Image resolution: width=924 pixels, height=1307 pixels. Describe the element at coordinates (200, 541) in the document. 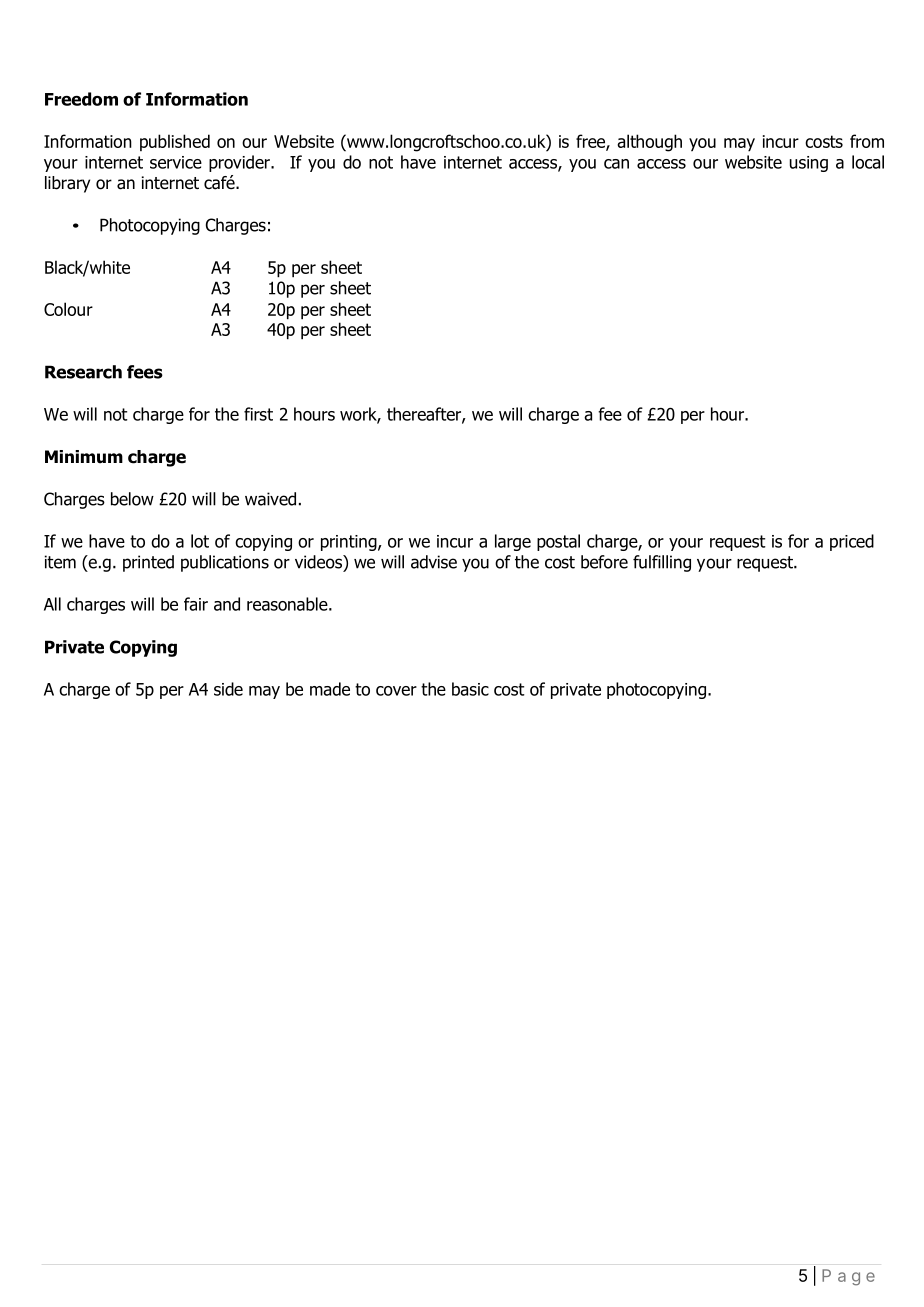

I see `lot` at that location.
